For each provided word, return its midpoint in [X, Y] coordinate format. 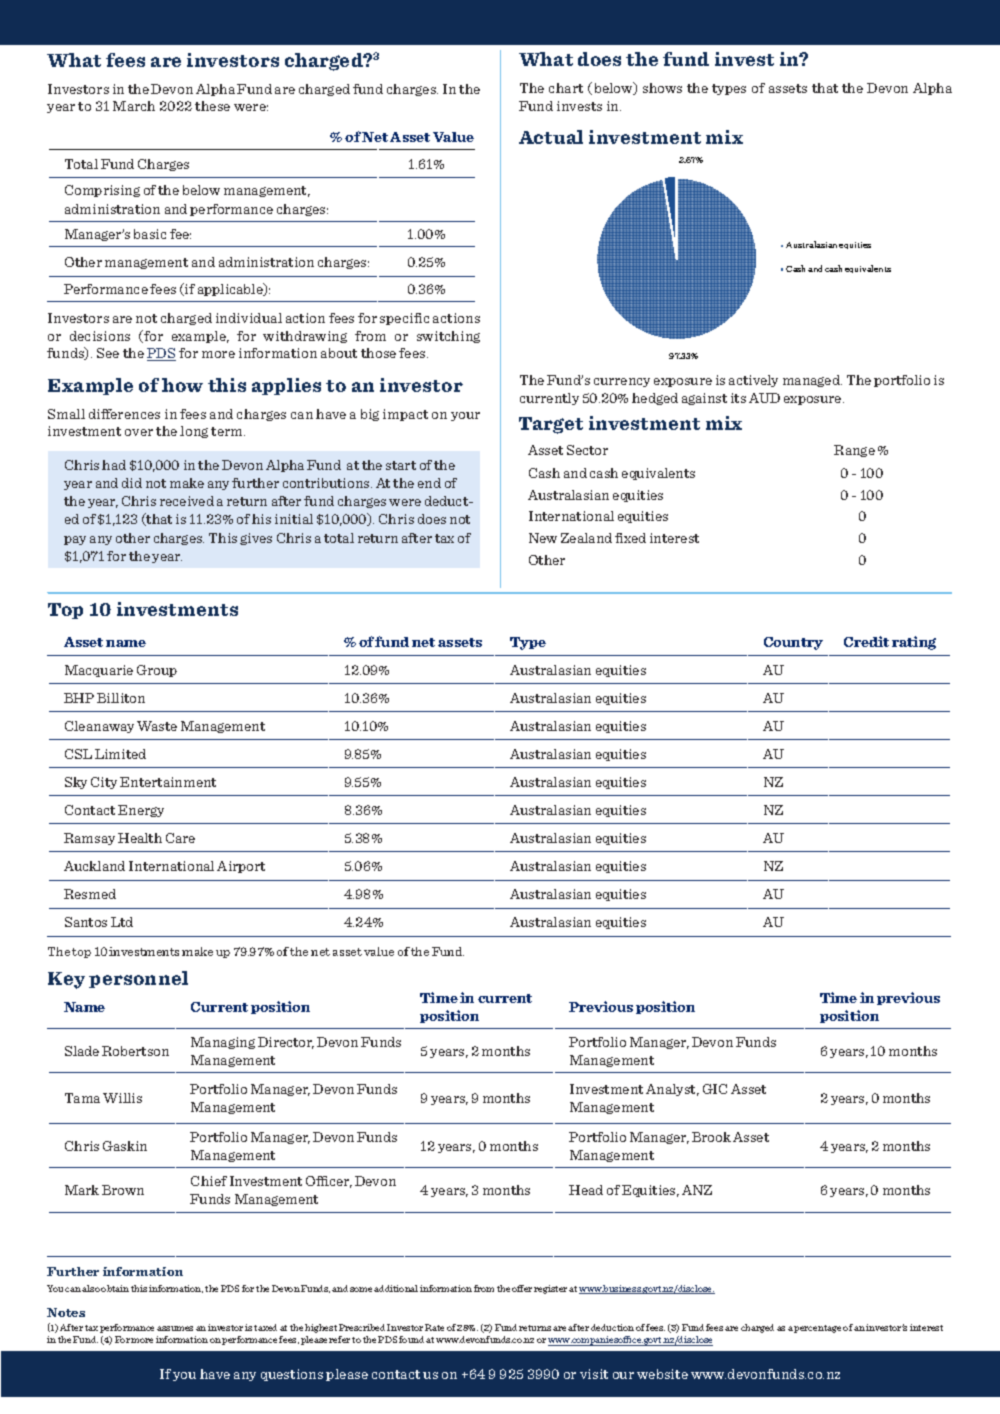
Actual [551, 137]
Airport [241, 867]
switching [448, 337]
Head [586, 1190]
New [543, 538]
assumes [175, 1328]
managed [812, 381]
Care [180, 838]
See [108, 353]
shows [662, 88]
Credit [866, 641]
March [134, 106]
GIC [715, 1089]
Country [793, 643]
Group [157, 671]
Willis [122, 1098]
